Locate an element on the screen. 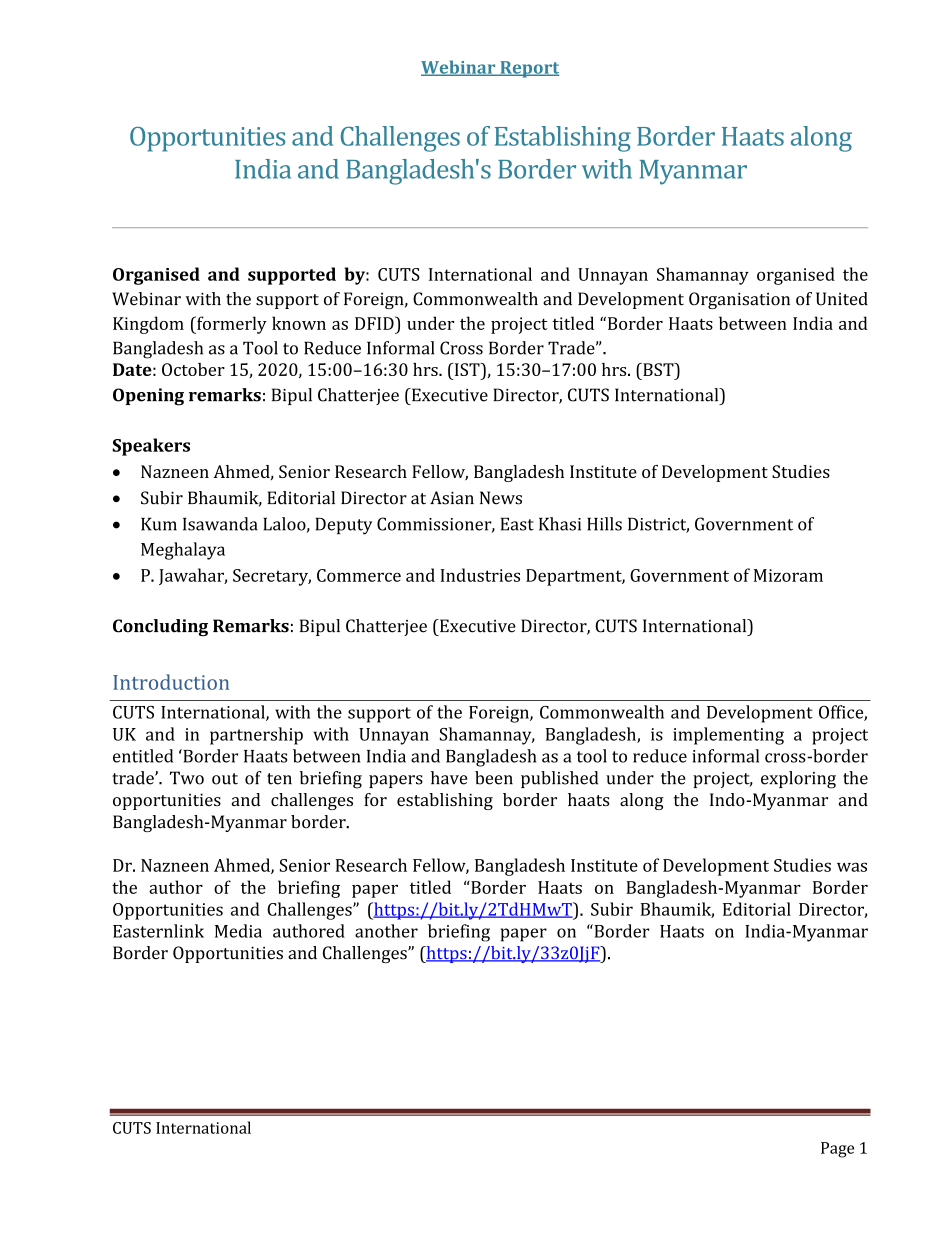 This screenshot has width=952, height=1233. Media is located at coordinates (238, 931).
